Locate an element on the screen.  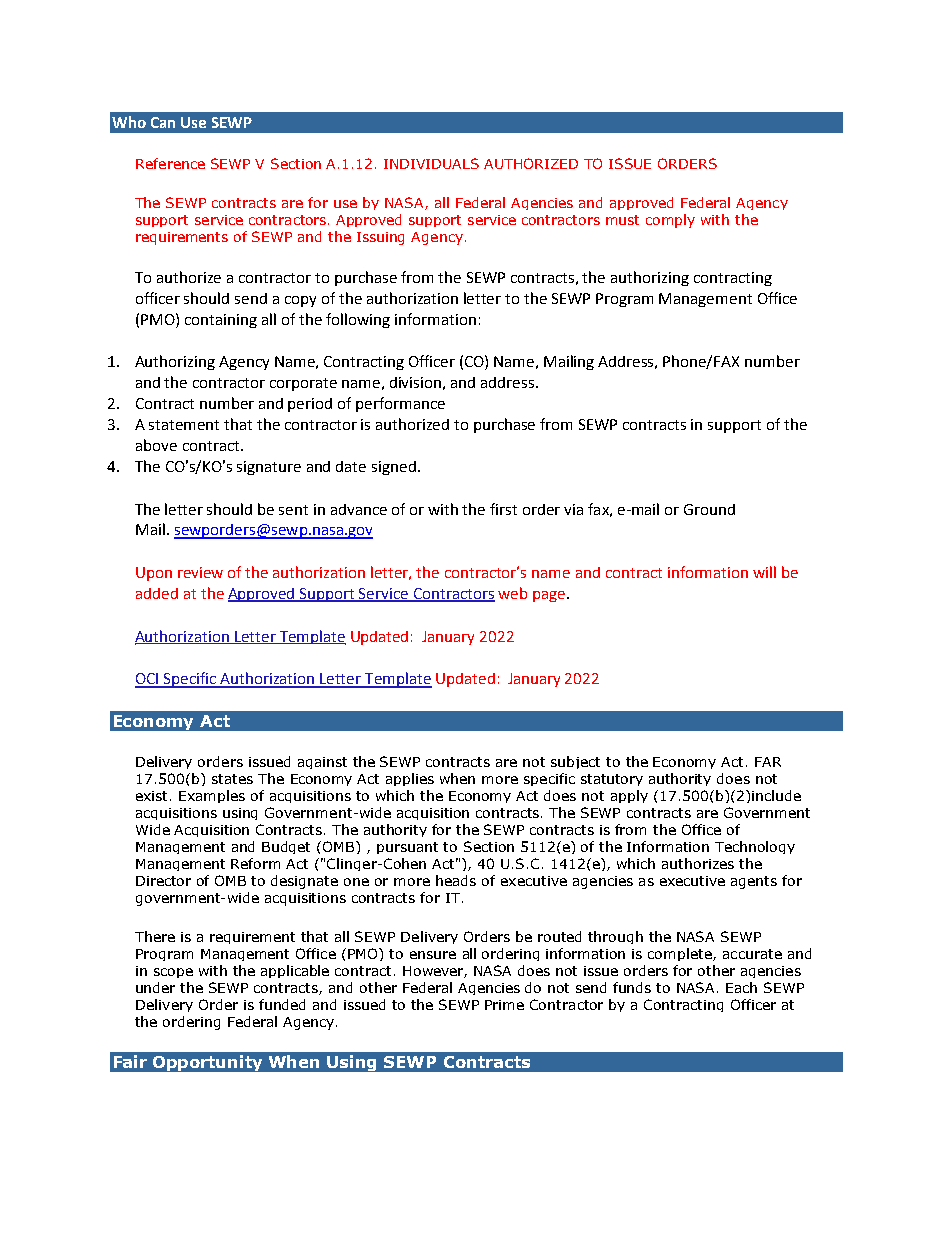
following is located at coordinates (358, 320).
